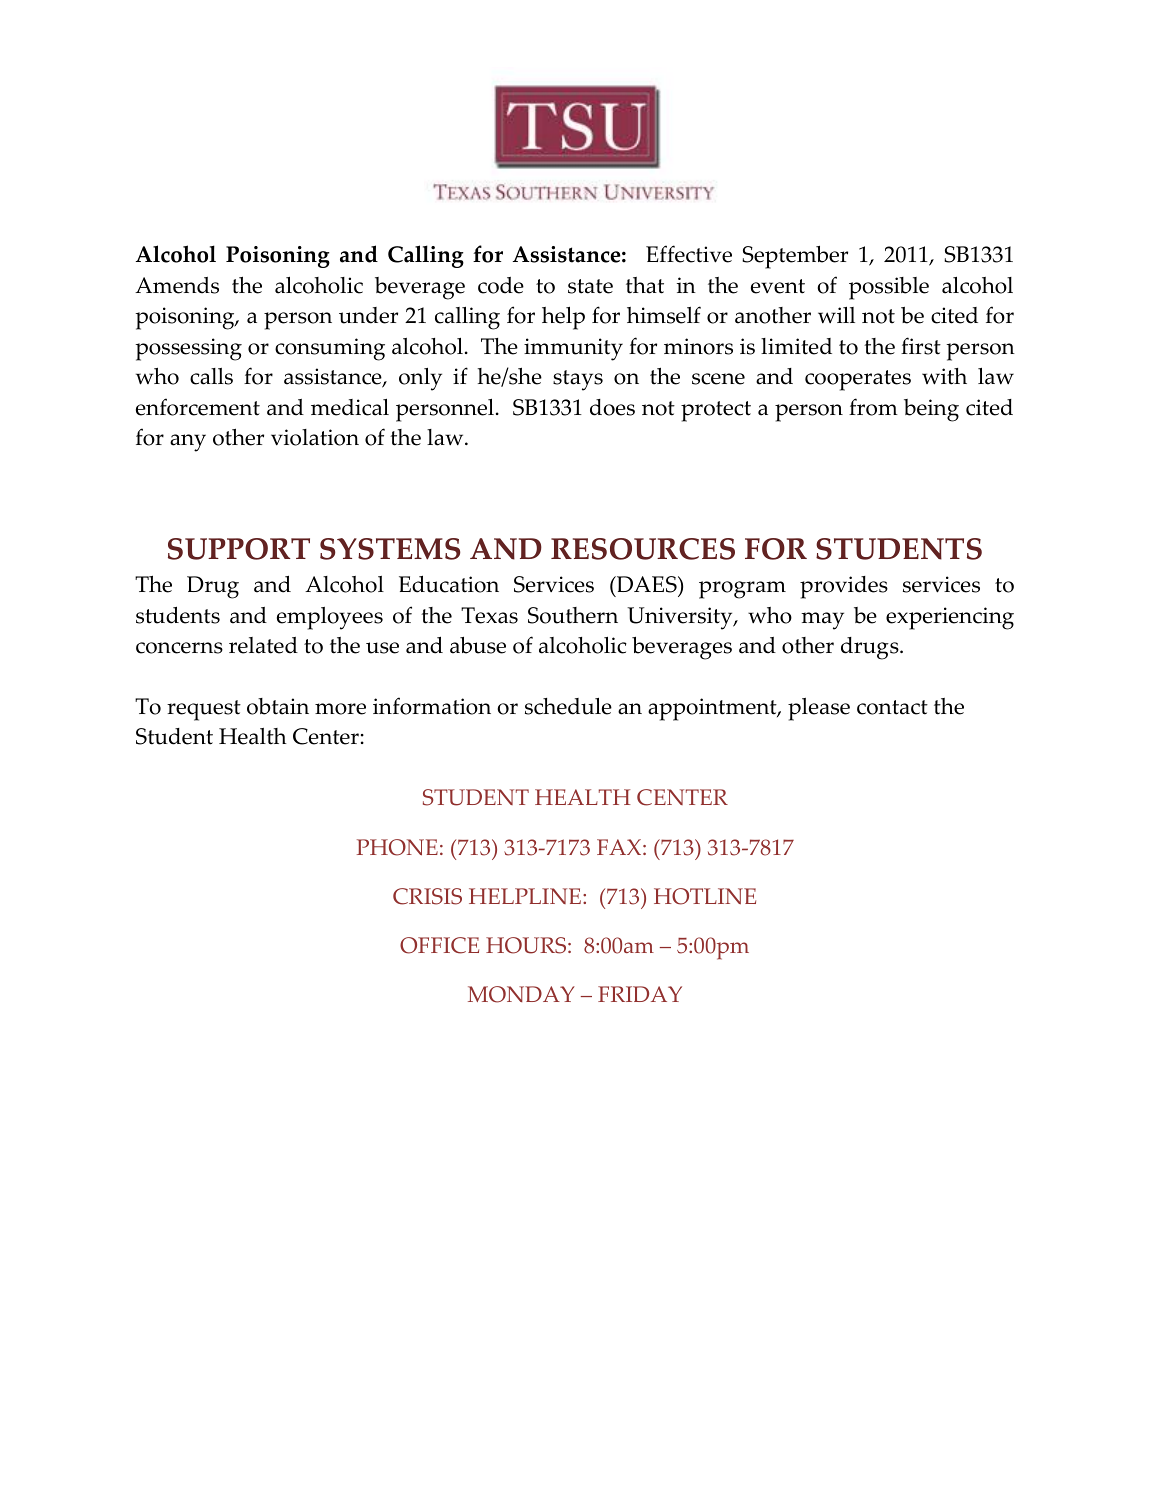 This screenshot has width=1150, height=1488. I want to click on please, so click(819, 709).
